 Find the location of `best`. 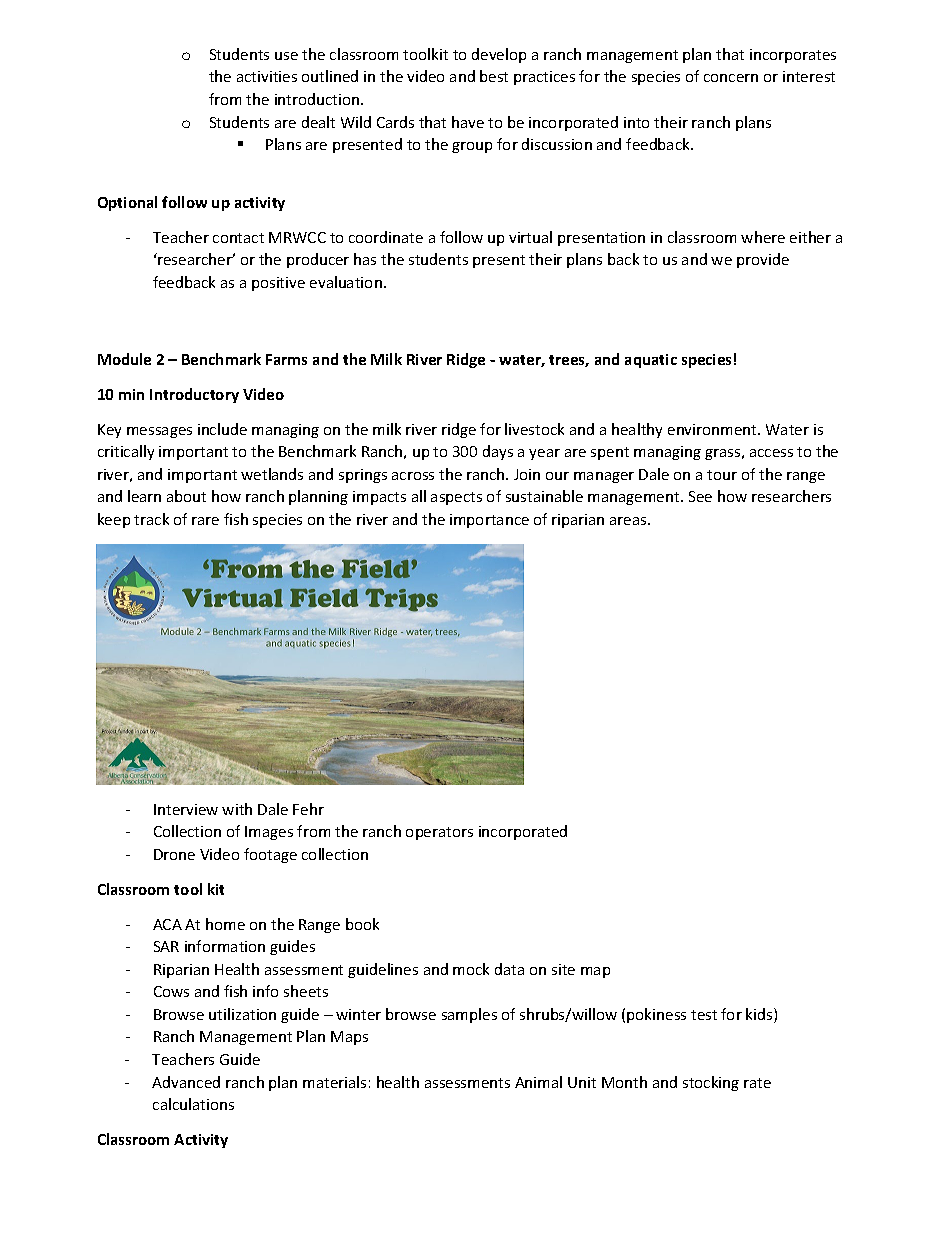

best is located at coordinates (494, 76).
